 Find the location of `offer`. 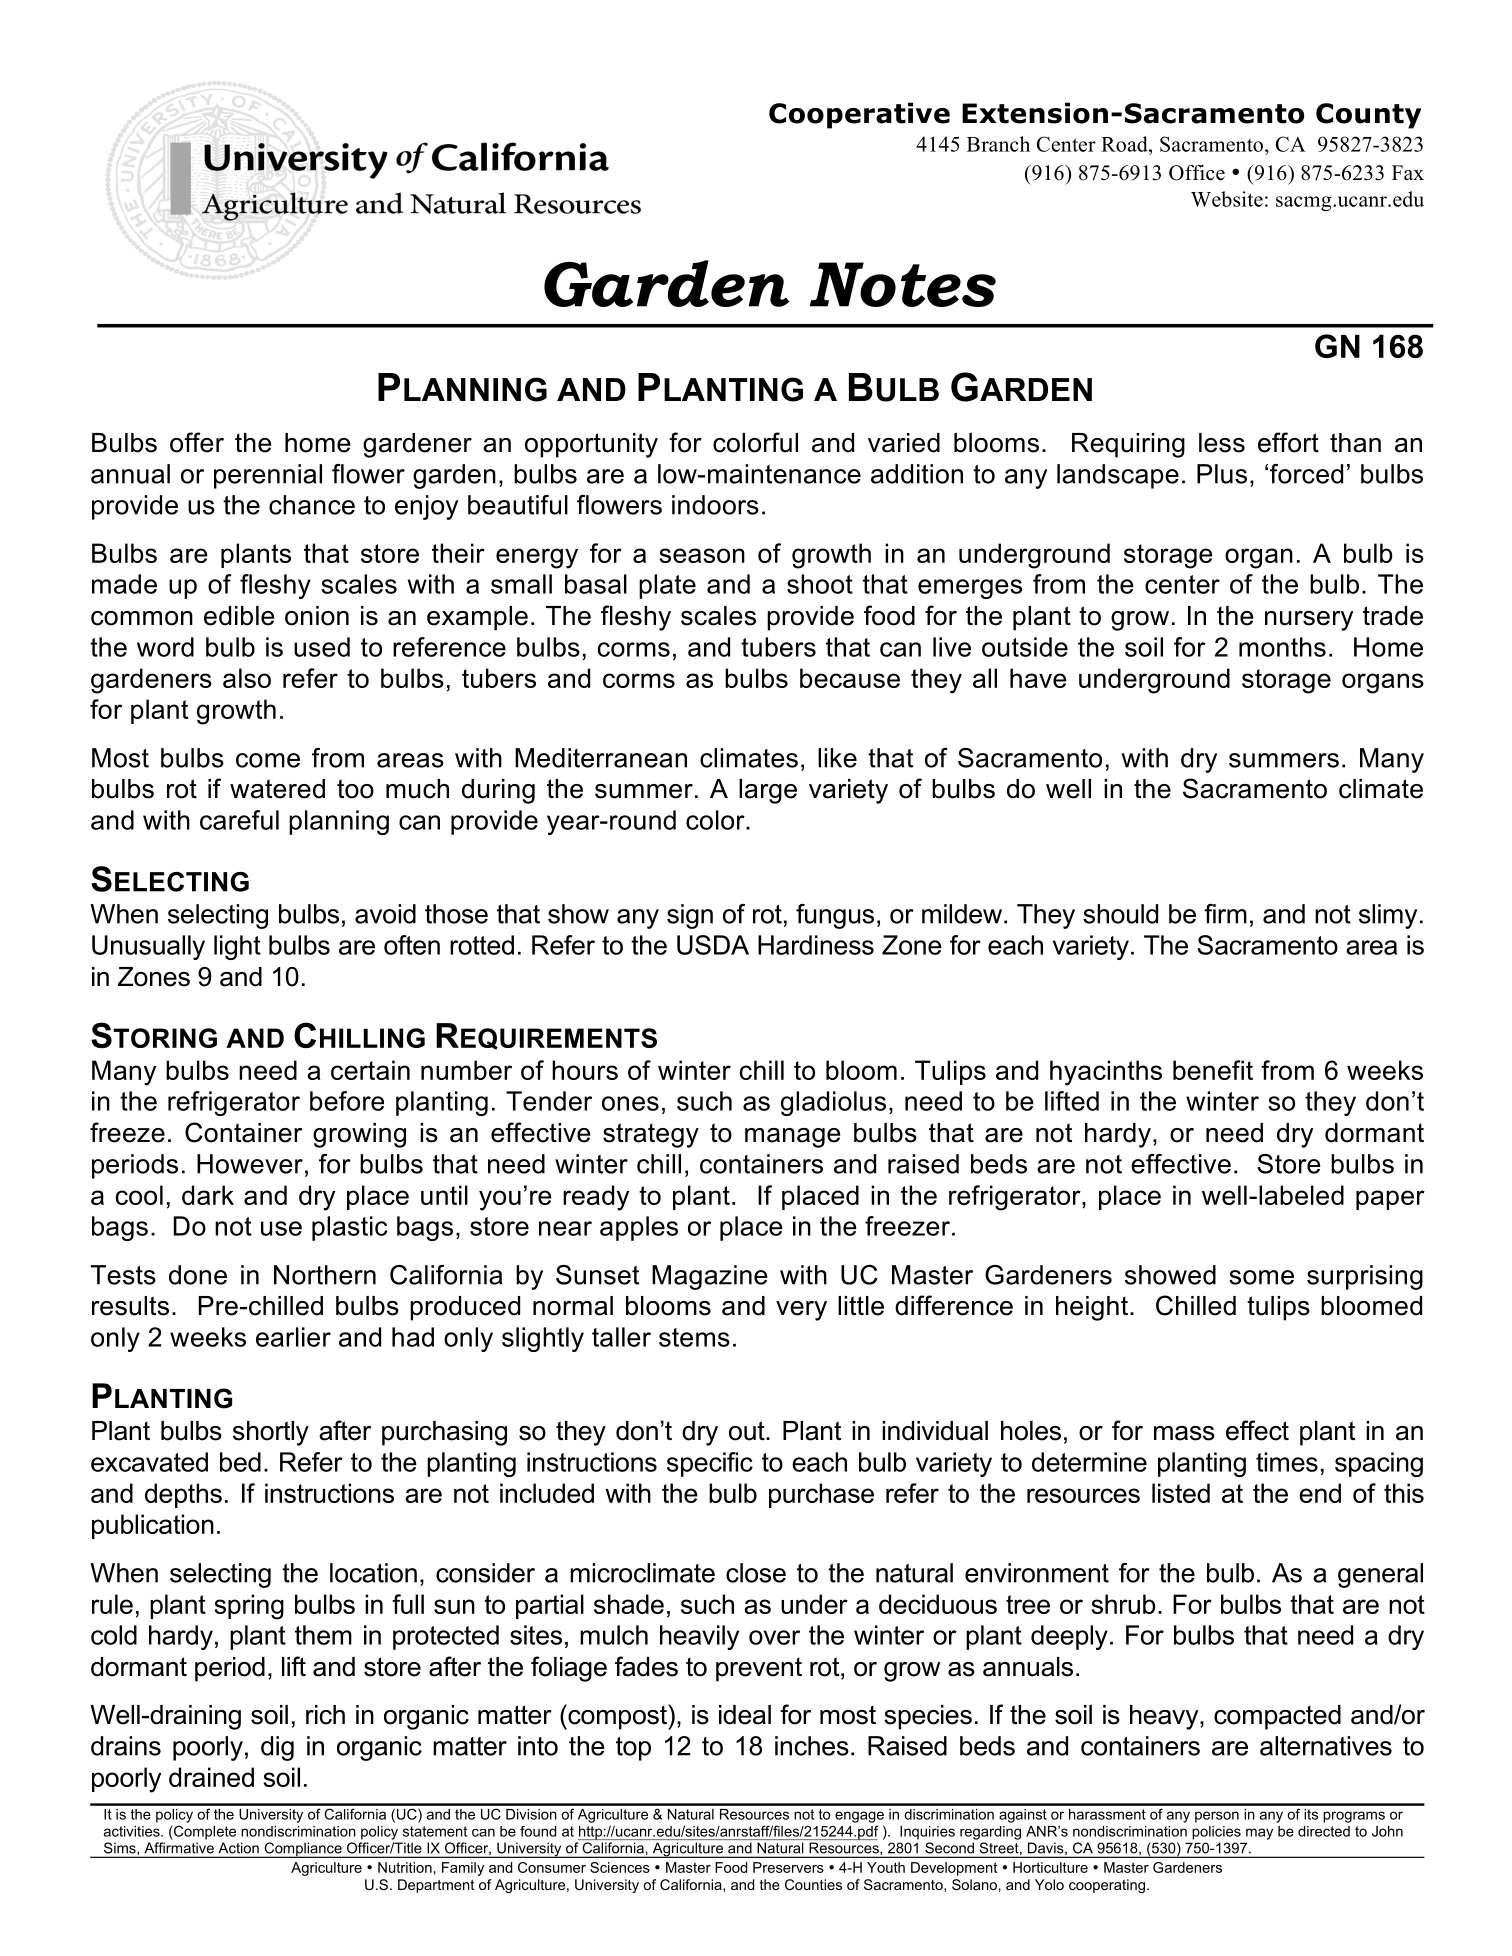

offer is located at coordinates (197, 442).
